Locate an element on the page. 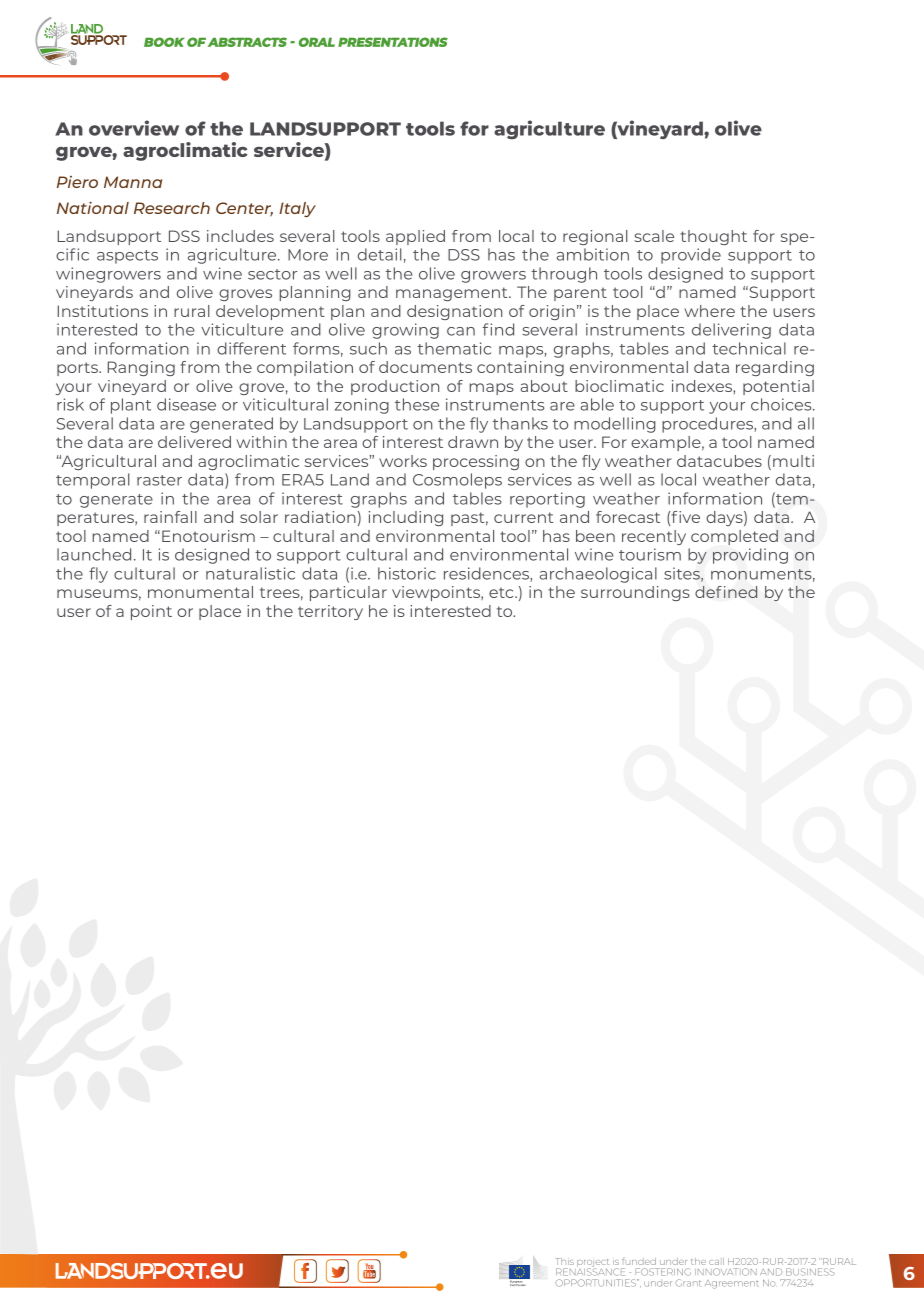 This image has width=924, height=1308. defined is located at coordinates (726, 592).
